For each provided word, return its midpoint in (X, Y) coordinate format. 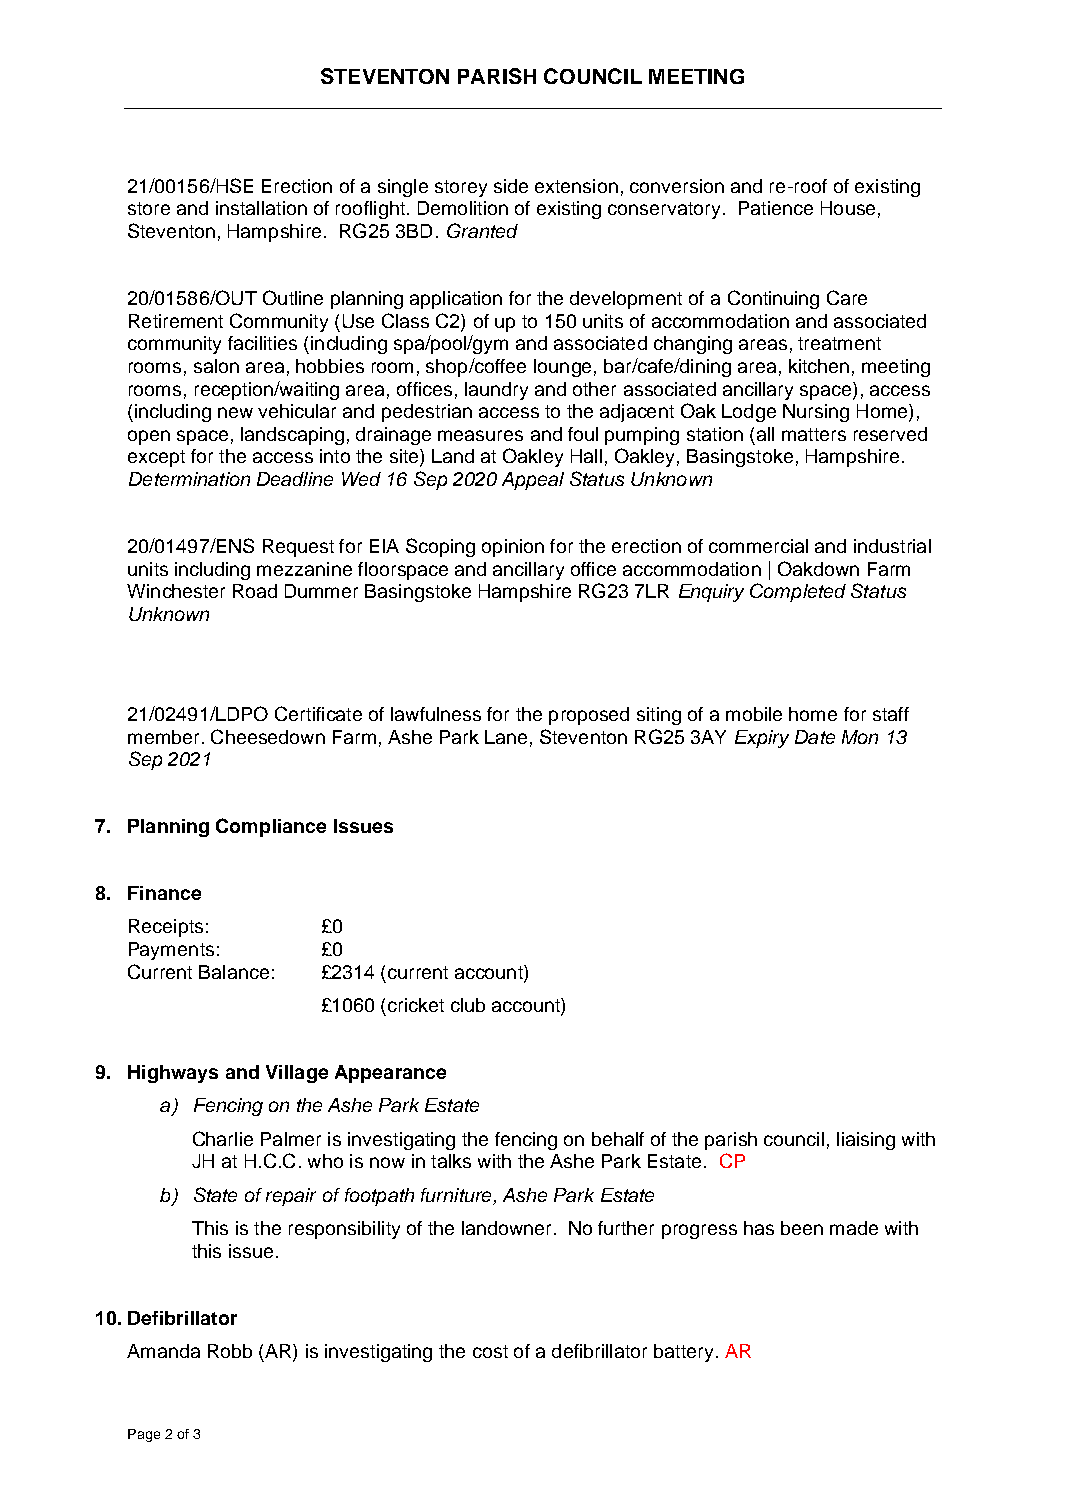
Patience (776, 208)
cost (490, 1351)
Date (815, 737)
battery (683, 1353)
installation (261, 208)
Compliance (271, 827)
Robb (230, 1351)
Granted (482, 230)
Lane (506, 737)
